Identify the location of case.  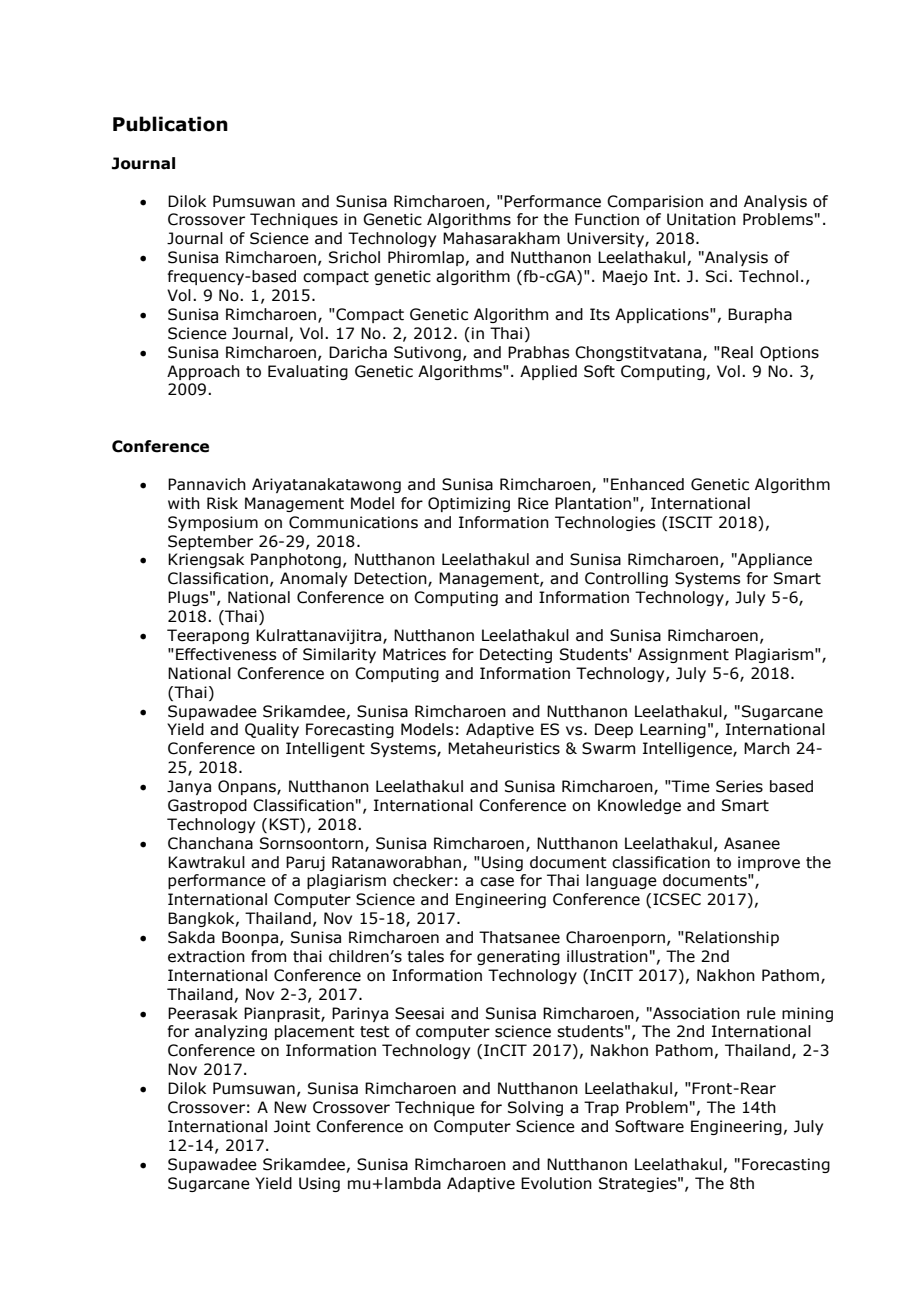
(497, 882).
